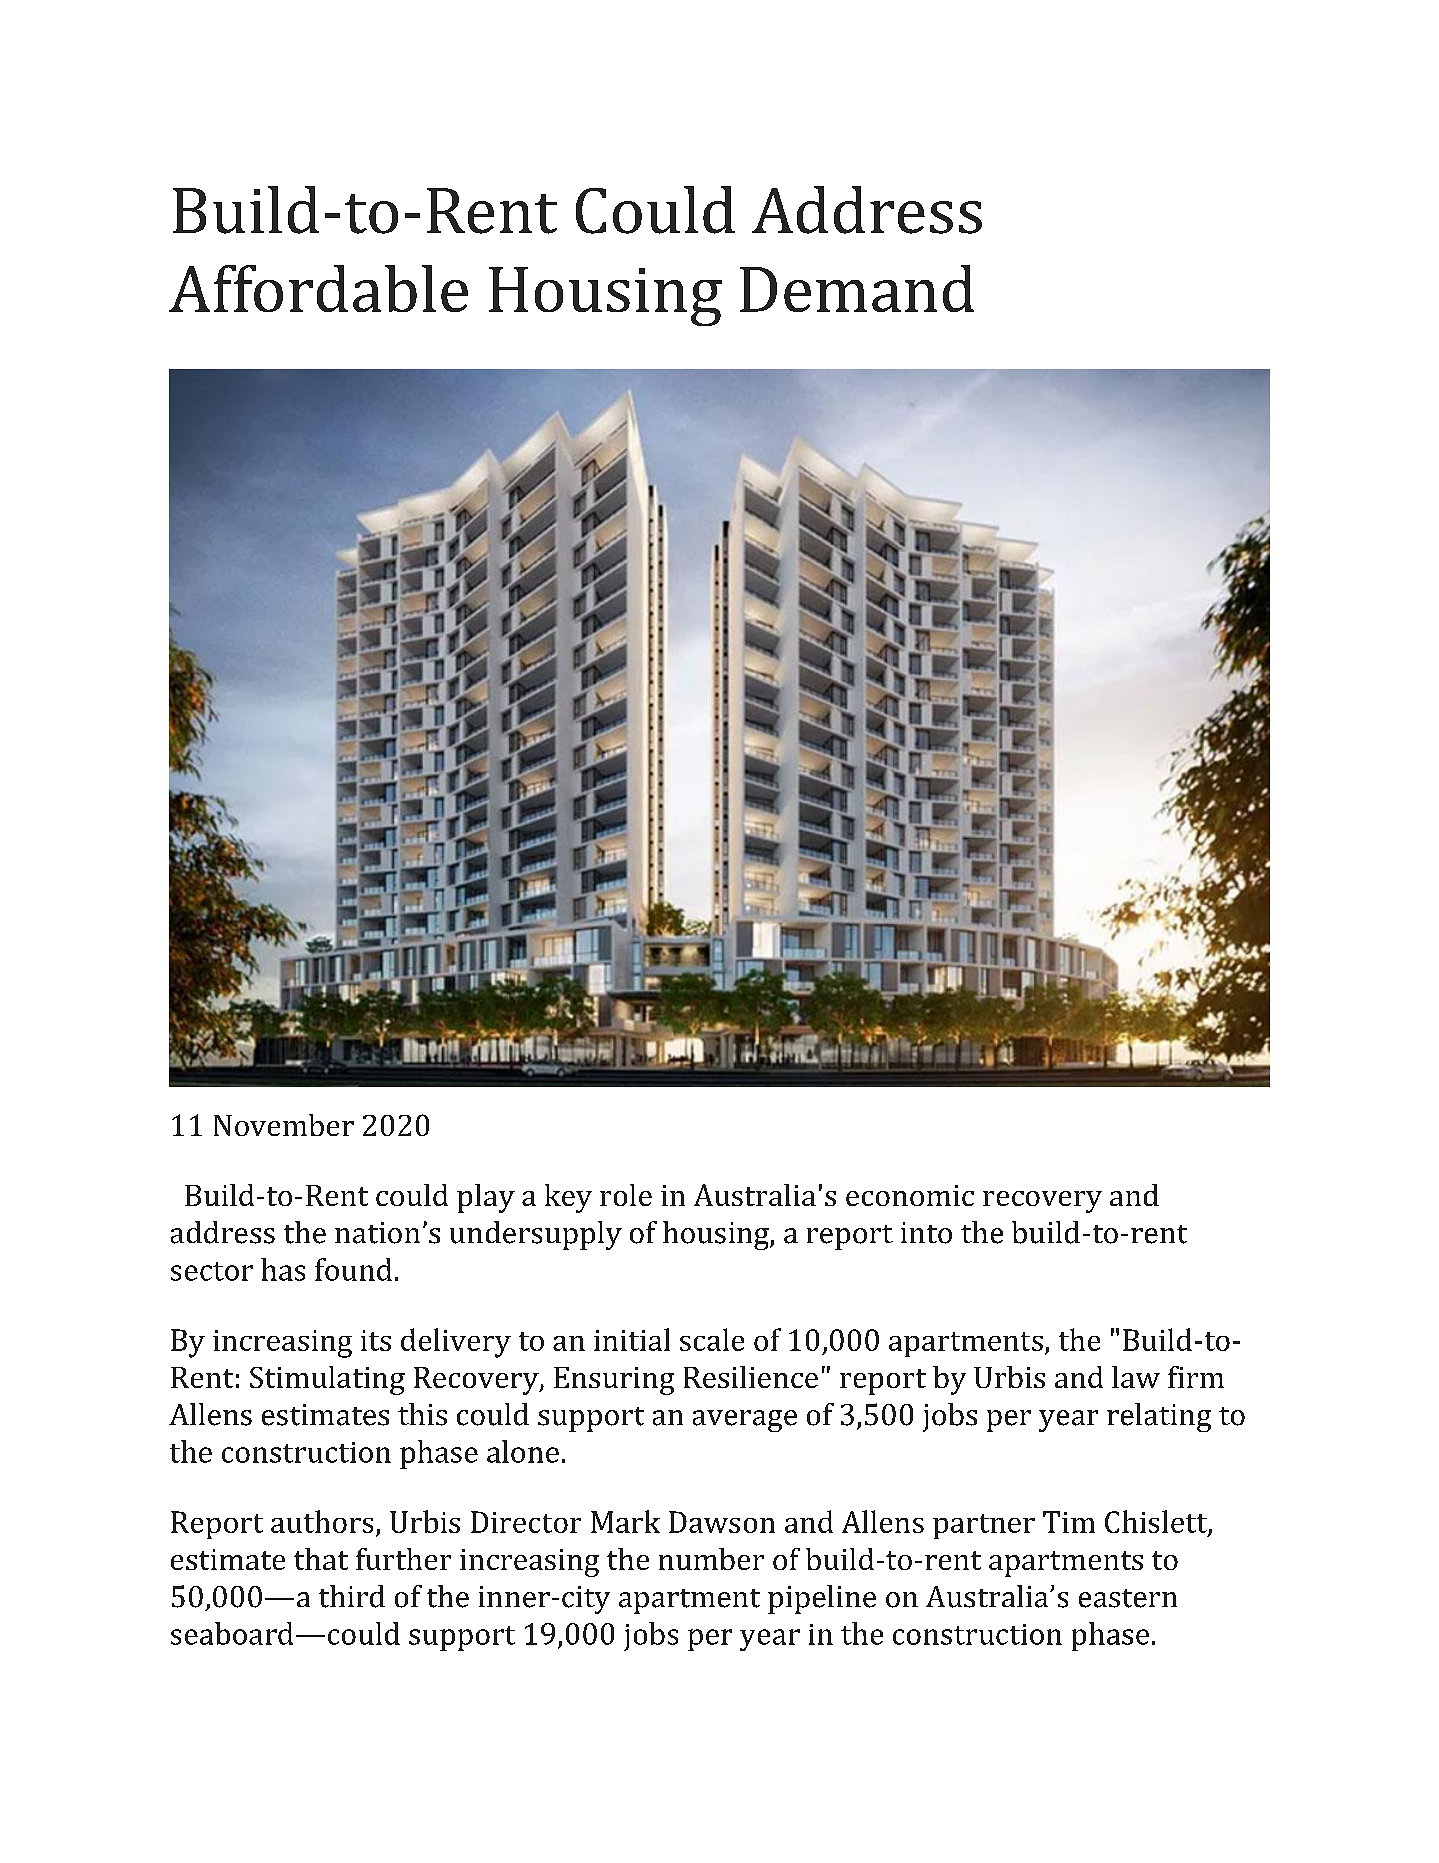 Image resolution: width=1439 pixels, height=1863 pixels. What do you see at coordinates (926, 1233) in the document?
I see `into` at bounding box center [926, 1233].
